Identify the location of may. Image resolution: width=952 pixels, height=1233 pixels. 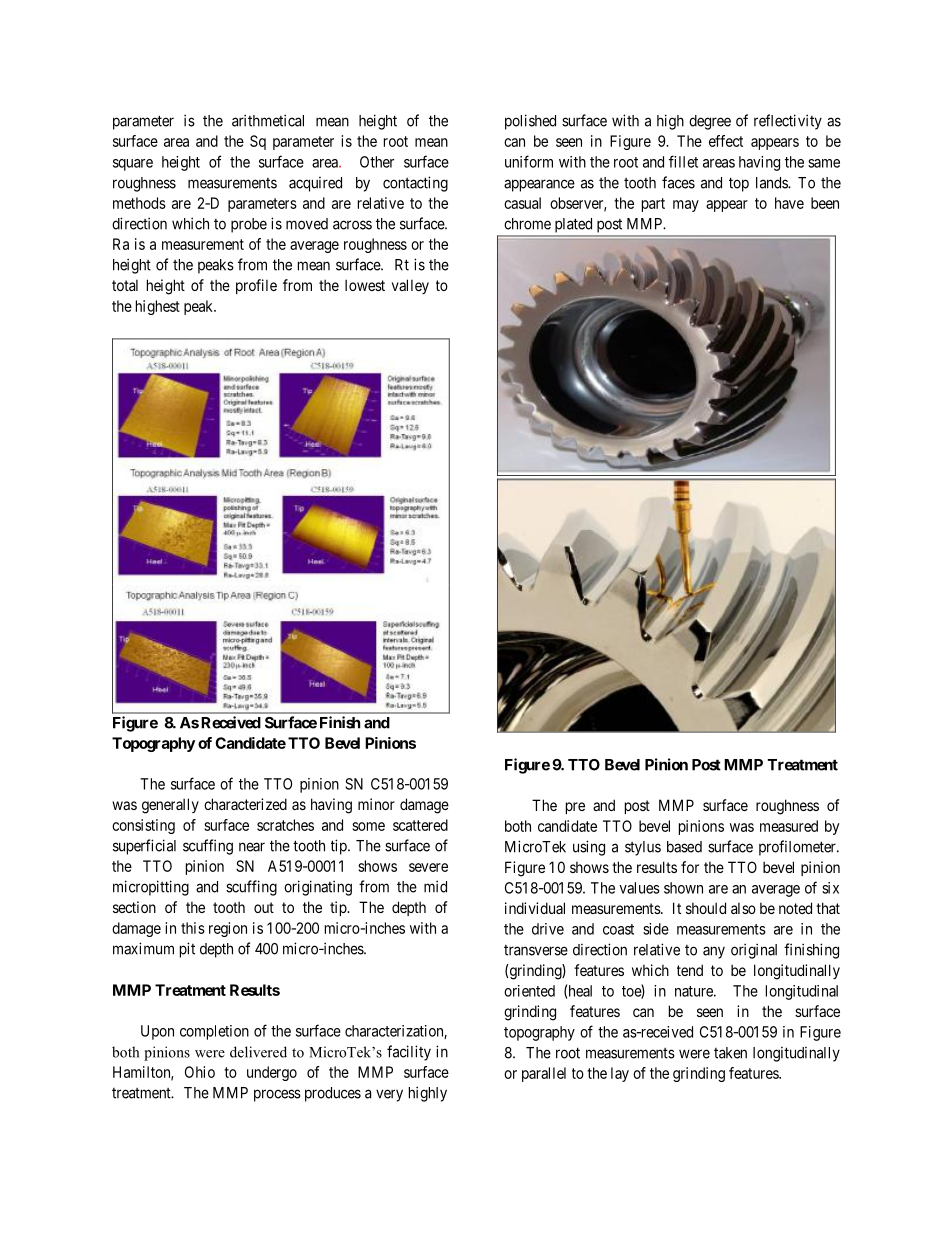
(686, 206).
